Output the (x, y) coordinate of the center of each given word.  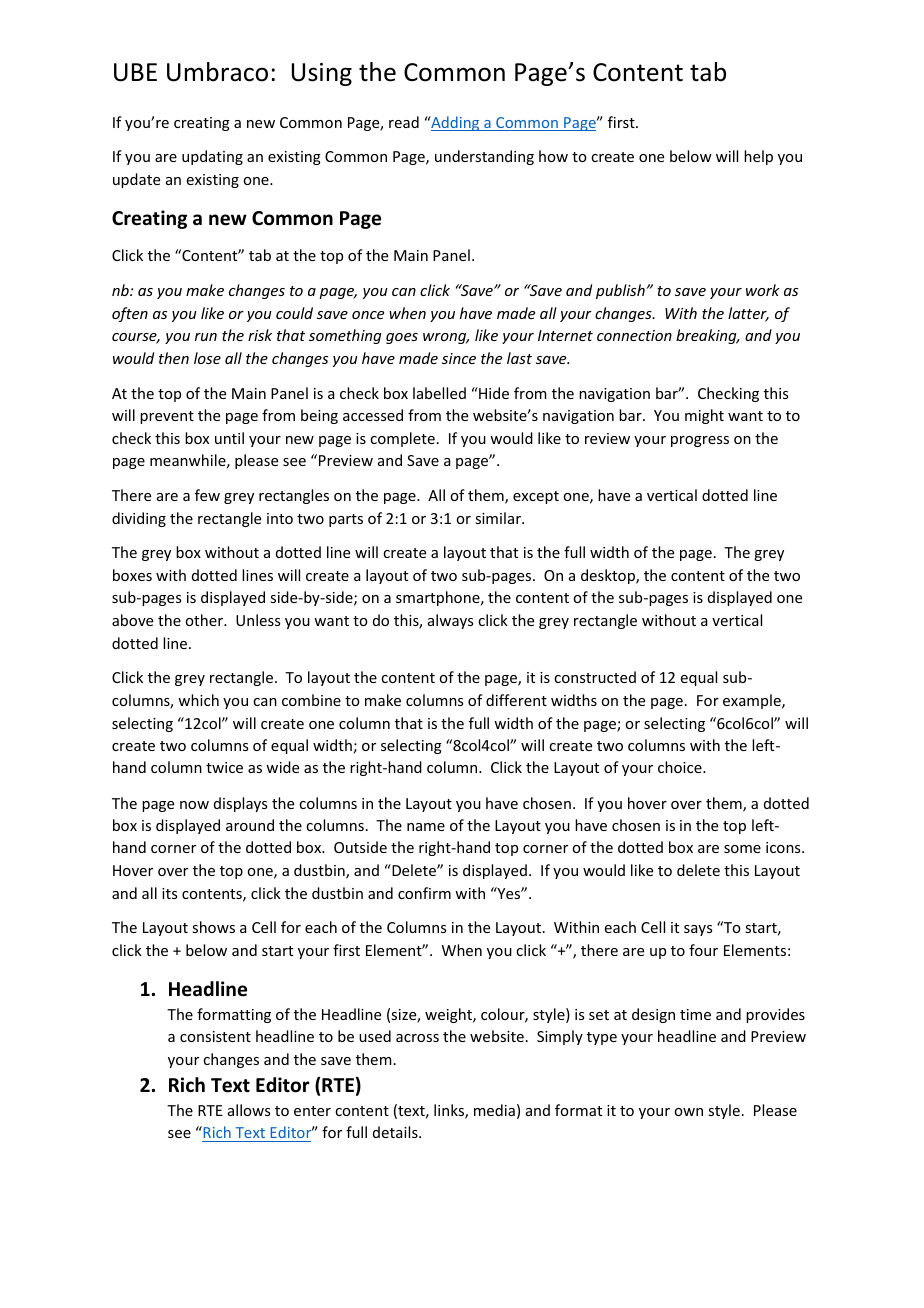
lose (207, 358)
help (758, 157)
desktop (609, 576)
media (494, 1110)
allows (249, 1110)
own (688, 1112)
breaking (707, 336)
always (450, 621)
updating (212, 157)
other (205, 620)
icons (784, 847)
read (404, 122)
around (250, 825)
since (459, 358)
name (426, 827)
